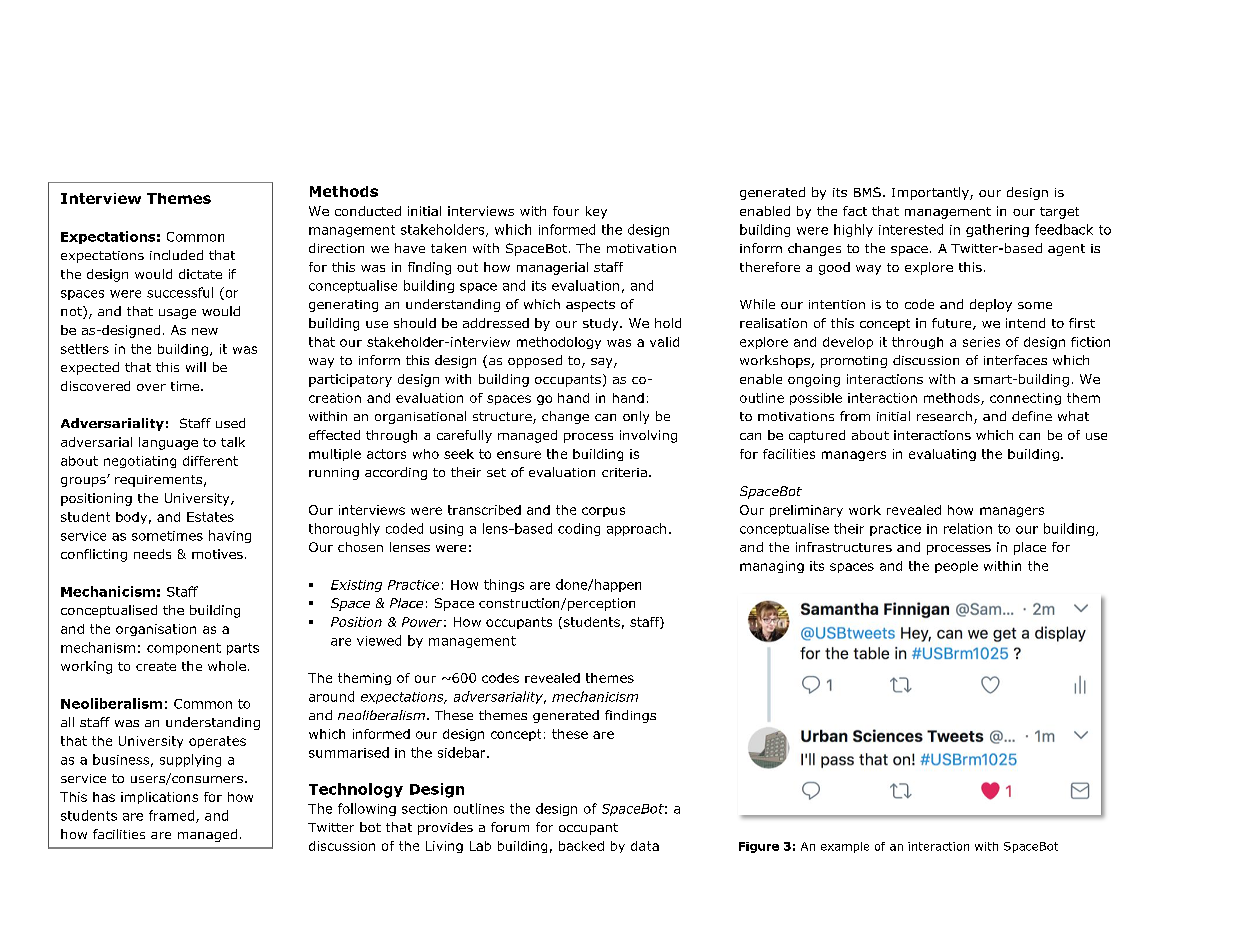 This image has width=1233, height=952. What do you see at coordinates (956, 567) in the image?
I see `people` at bounding box center [956, 567].
